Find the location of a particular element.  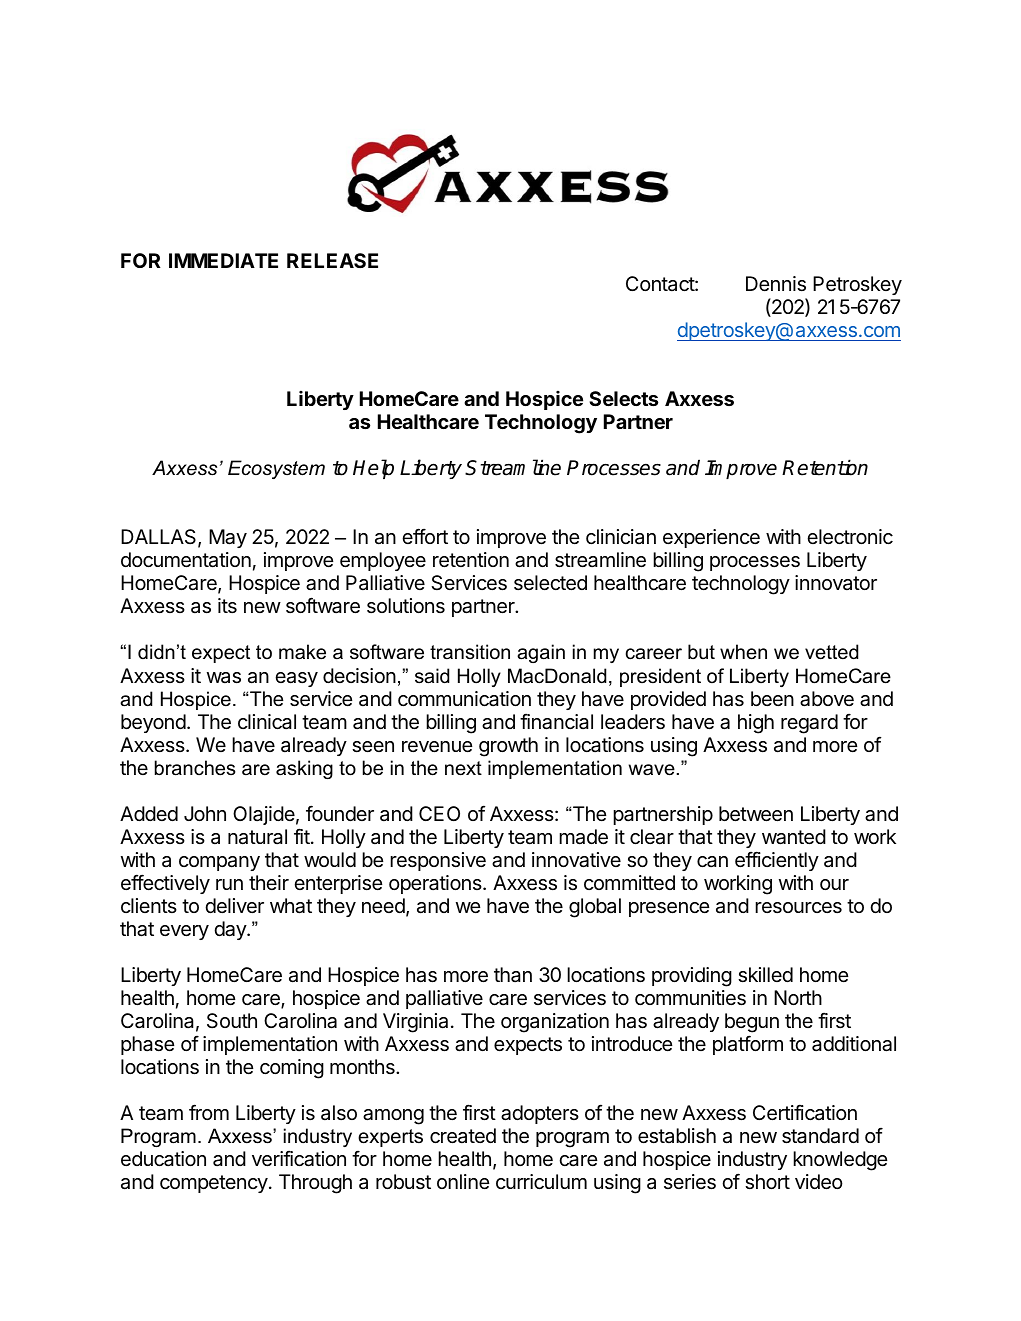

John is located at coordinates (205, 813).
